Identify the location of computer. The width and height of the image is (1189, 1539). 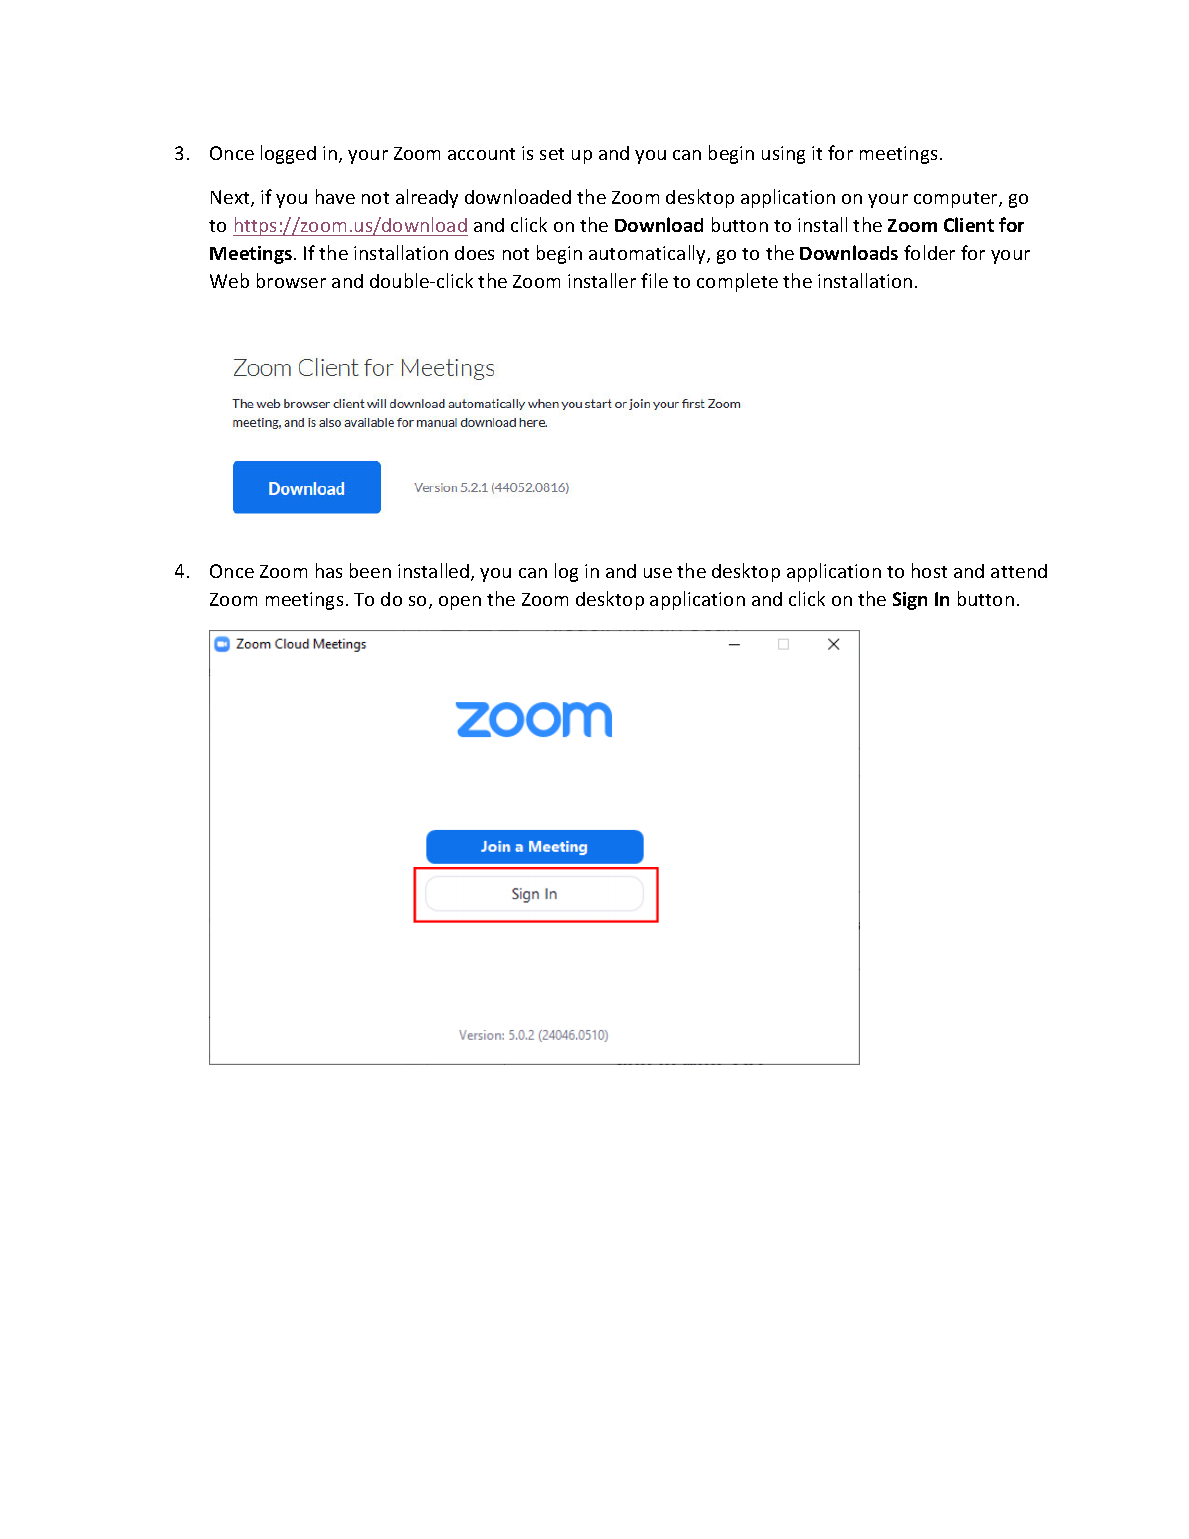
(957, 200).
